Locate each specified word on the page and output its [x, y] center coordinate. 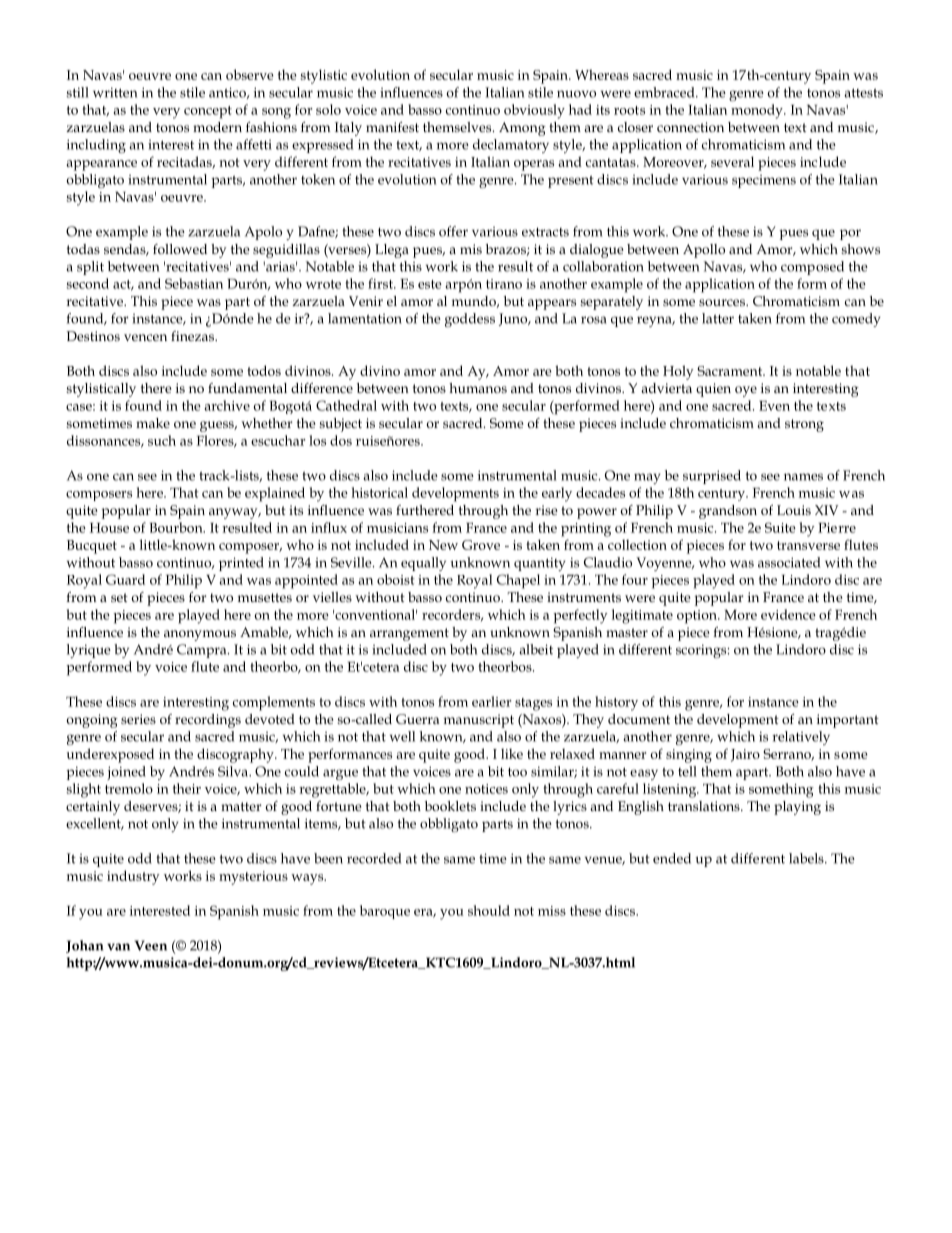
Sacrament [731, 371]
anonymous [200, 635]
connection [690, 127]
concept [208, 112]
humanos [478, 388]
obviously [534, 111]
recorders [452, 615]
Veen [150, 945]
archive [227, 405]
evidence [788, 614]
